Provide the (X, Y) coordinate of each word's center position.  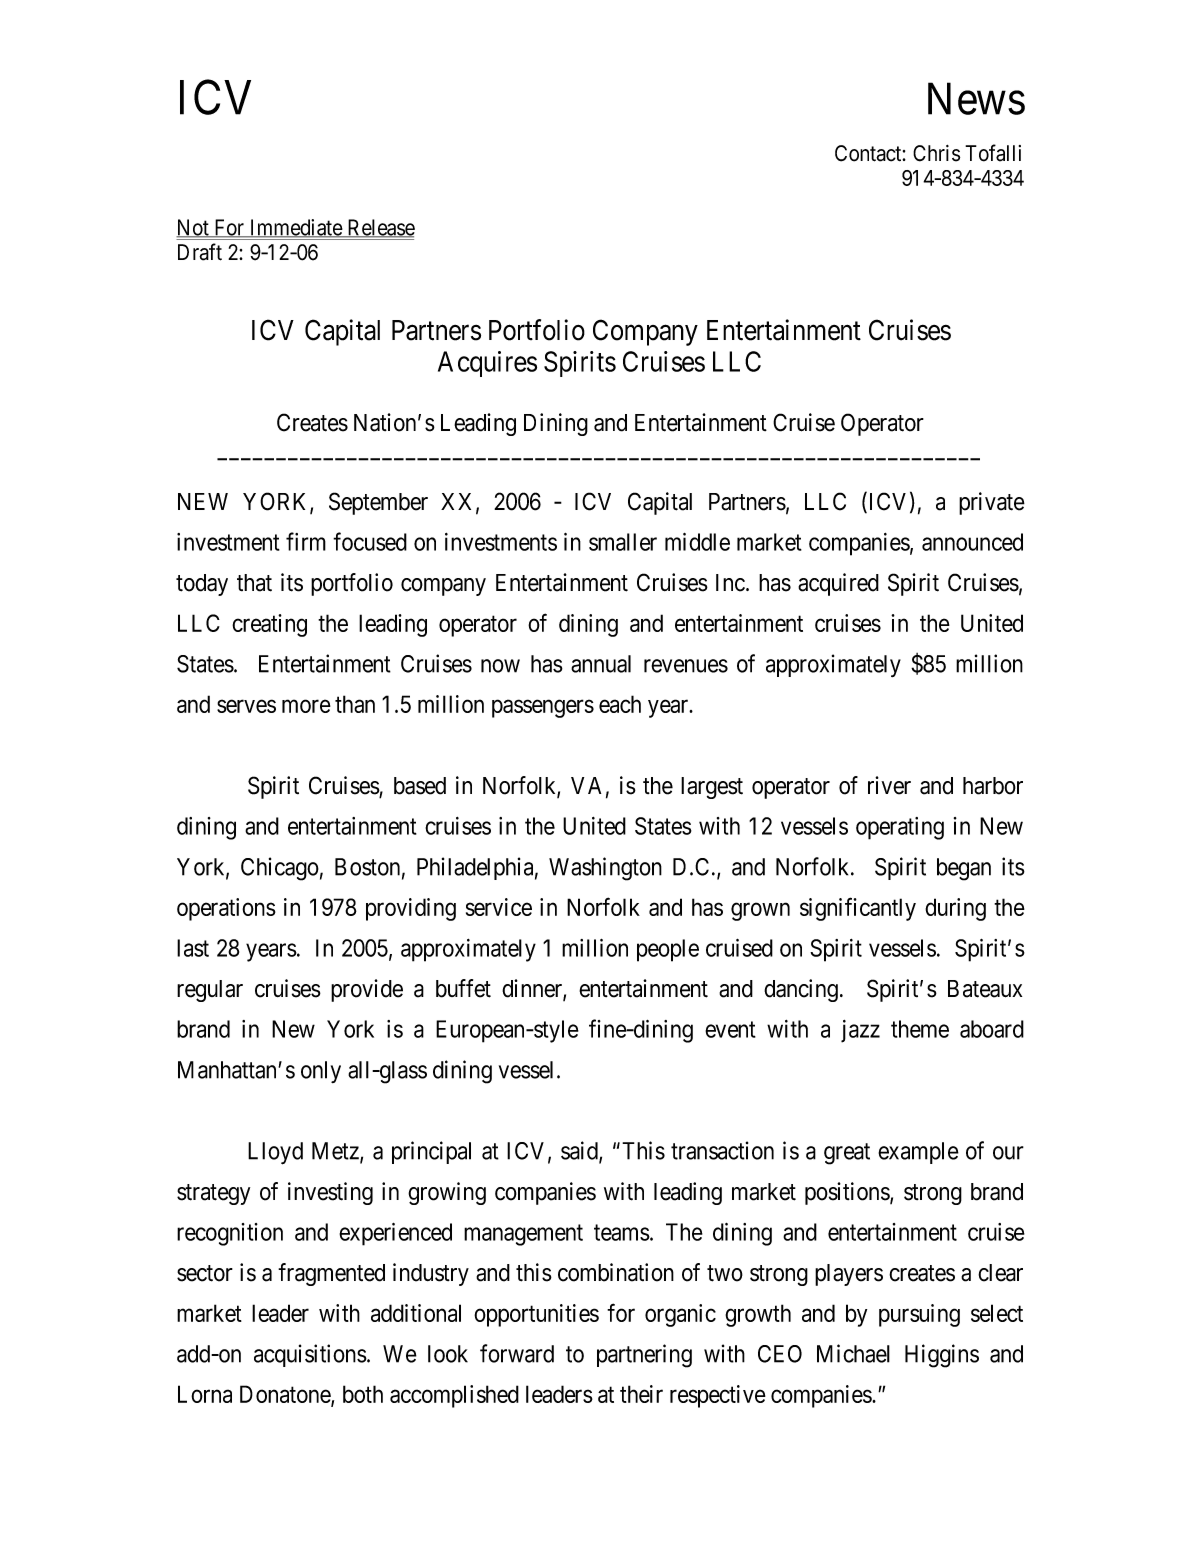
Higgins (942, 1356)
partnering (644, 1356)
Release (380, 228)
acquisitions (310, 1355)
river (889, 785)
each (620, 704)
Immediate (295, 228)
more (306, 706)
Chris (936, 153)
